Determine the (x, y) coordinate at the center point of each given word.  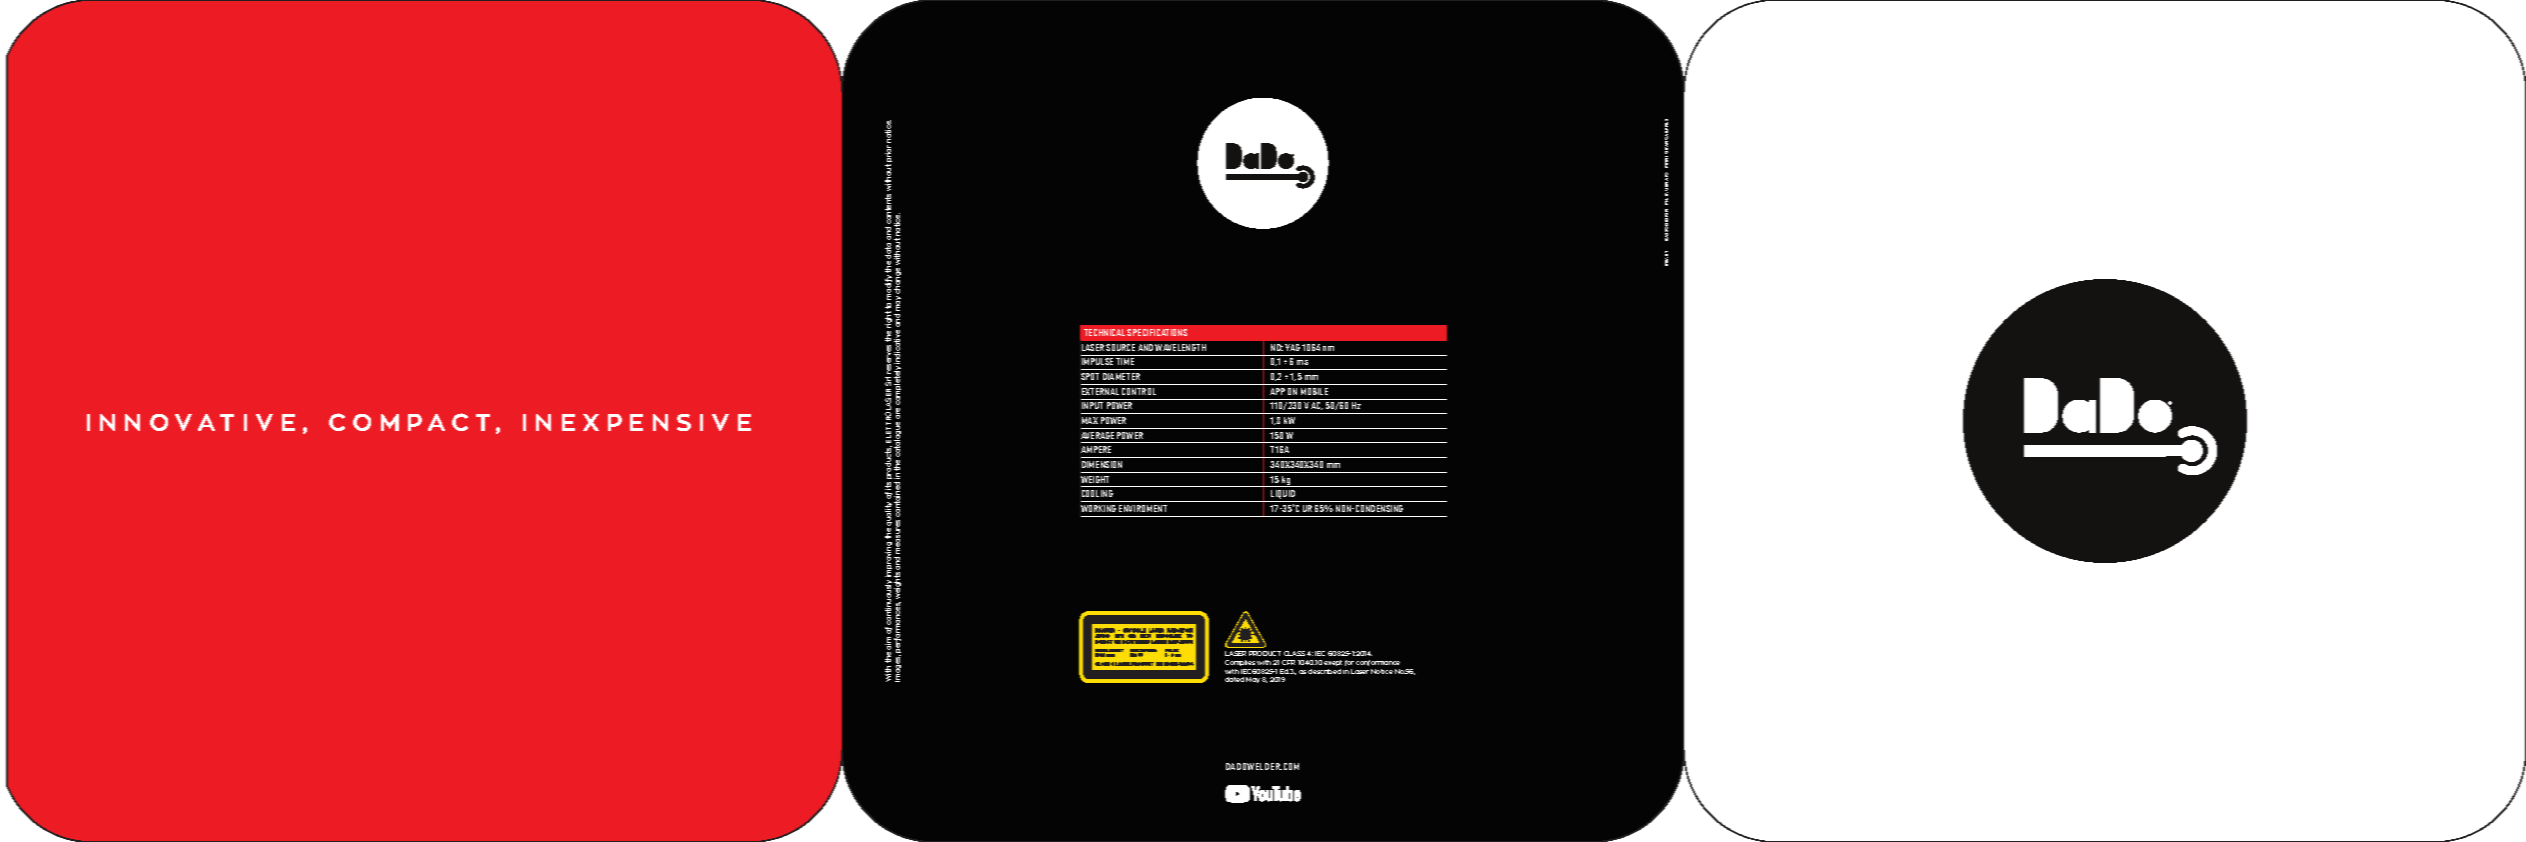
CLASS (1294, 653)
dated (1234, 679)
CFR (1288, 662)
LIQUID (1283, 496)
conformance (1378, 663)
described (1324, 671)
